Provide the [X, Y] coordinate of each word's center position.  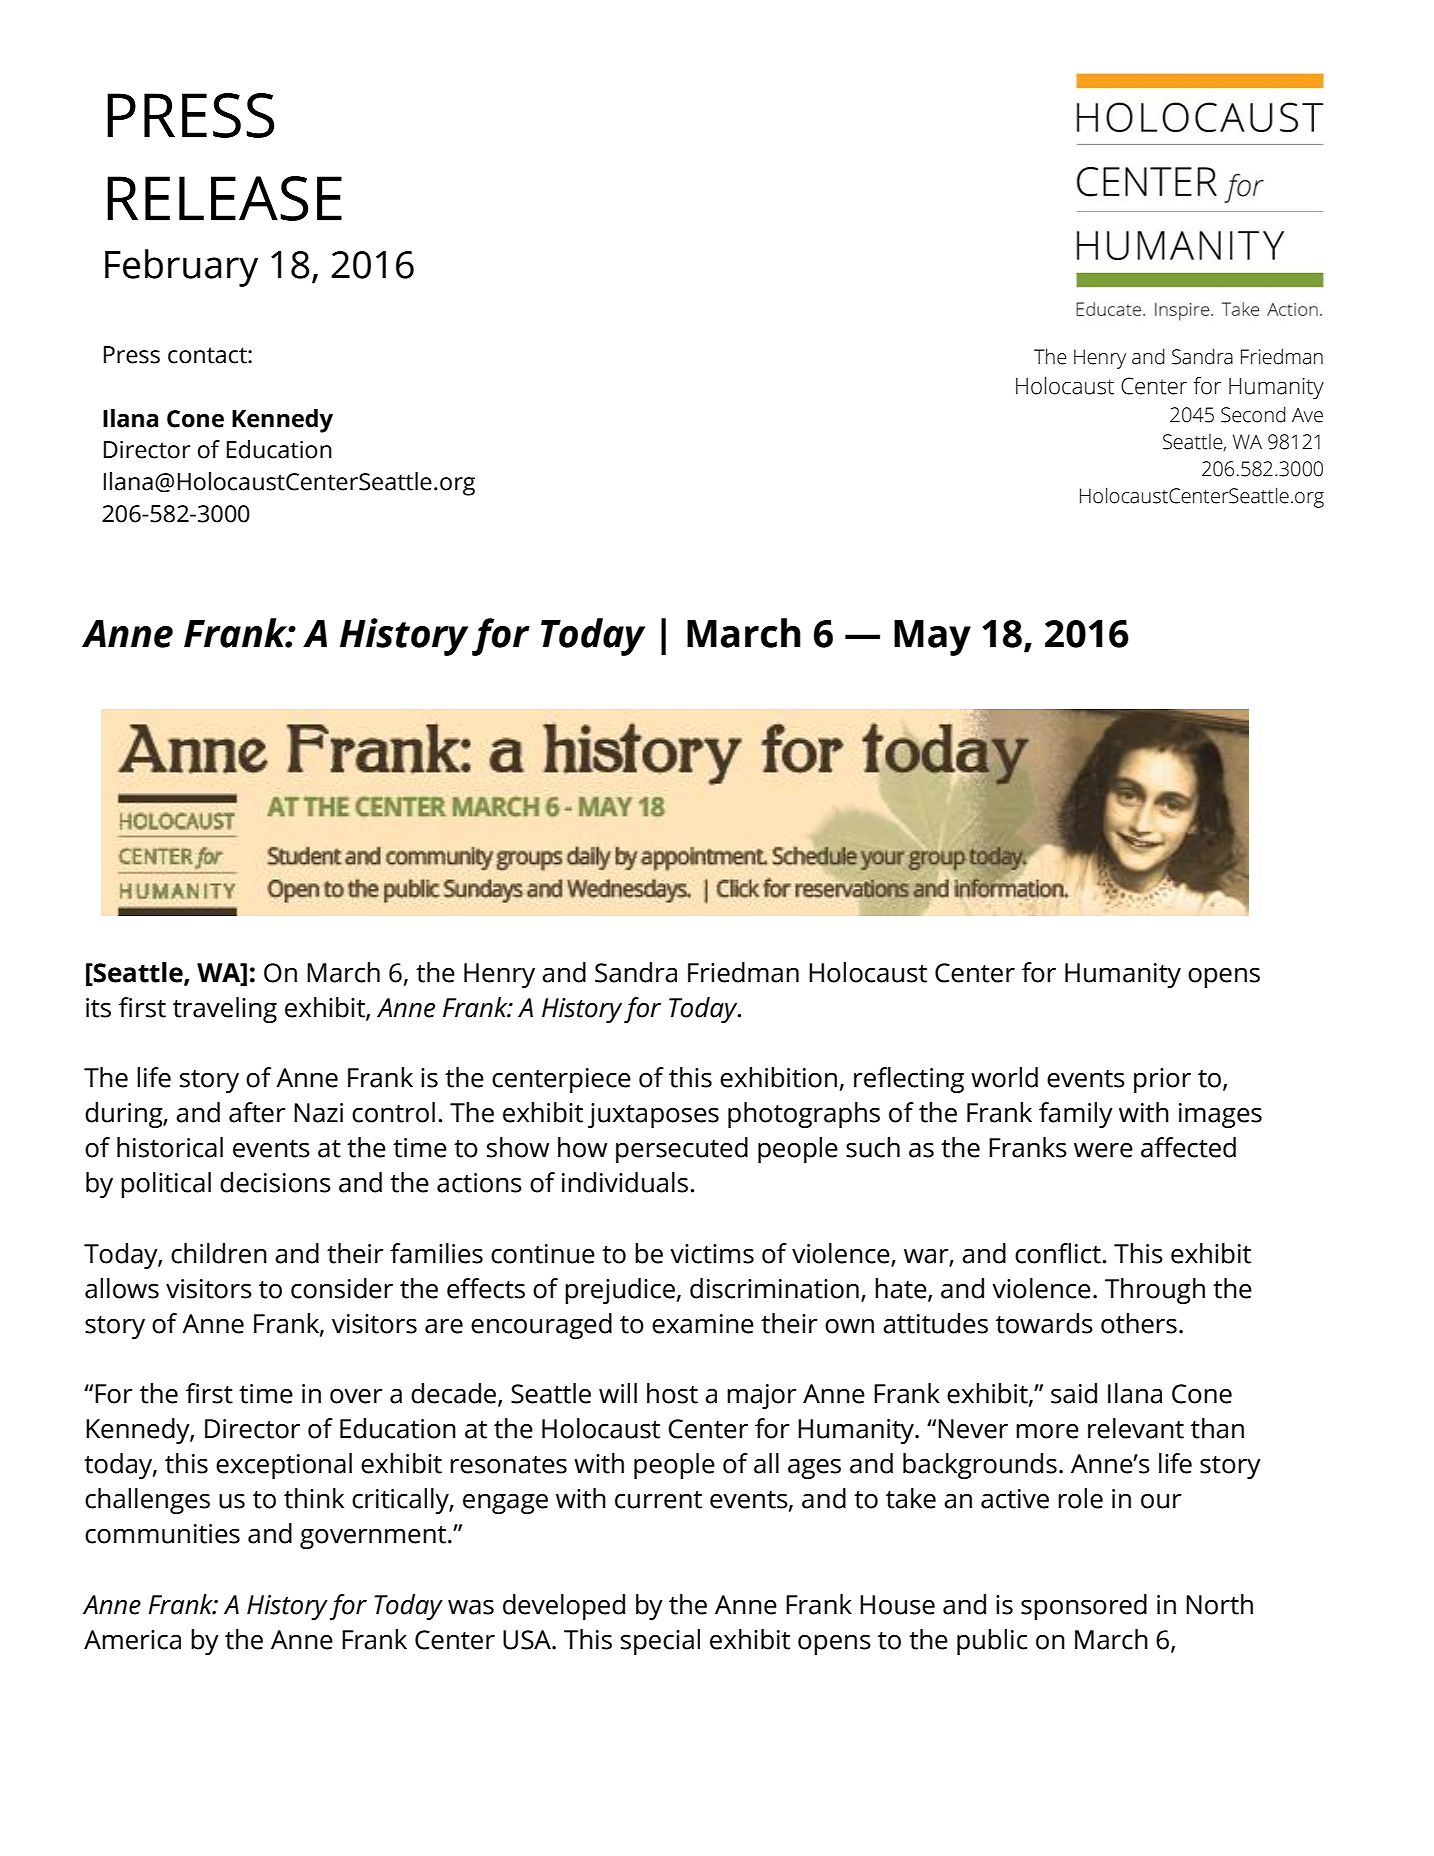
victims [712, 1254]
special [660, 1642]
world [1004, 1077]
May [932, 638]
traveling [225, 1010]
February [181, 268]
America [132, 1640]
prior [1162, 1080]
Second [1253, 414]
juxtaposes [653, 1115]
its [98, 1008]
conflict [1058, 1253]
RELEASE [224, 198]
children [219, 1253]
